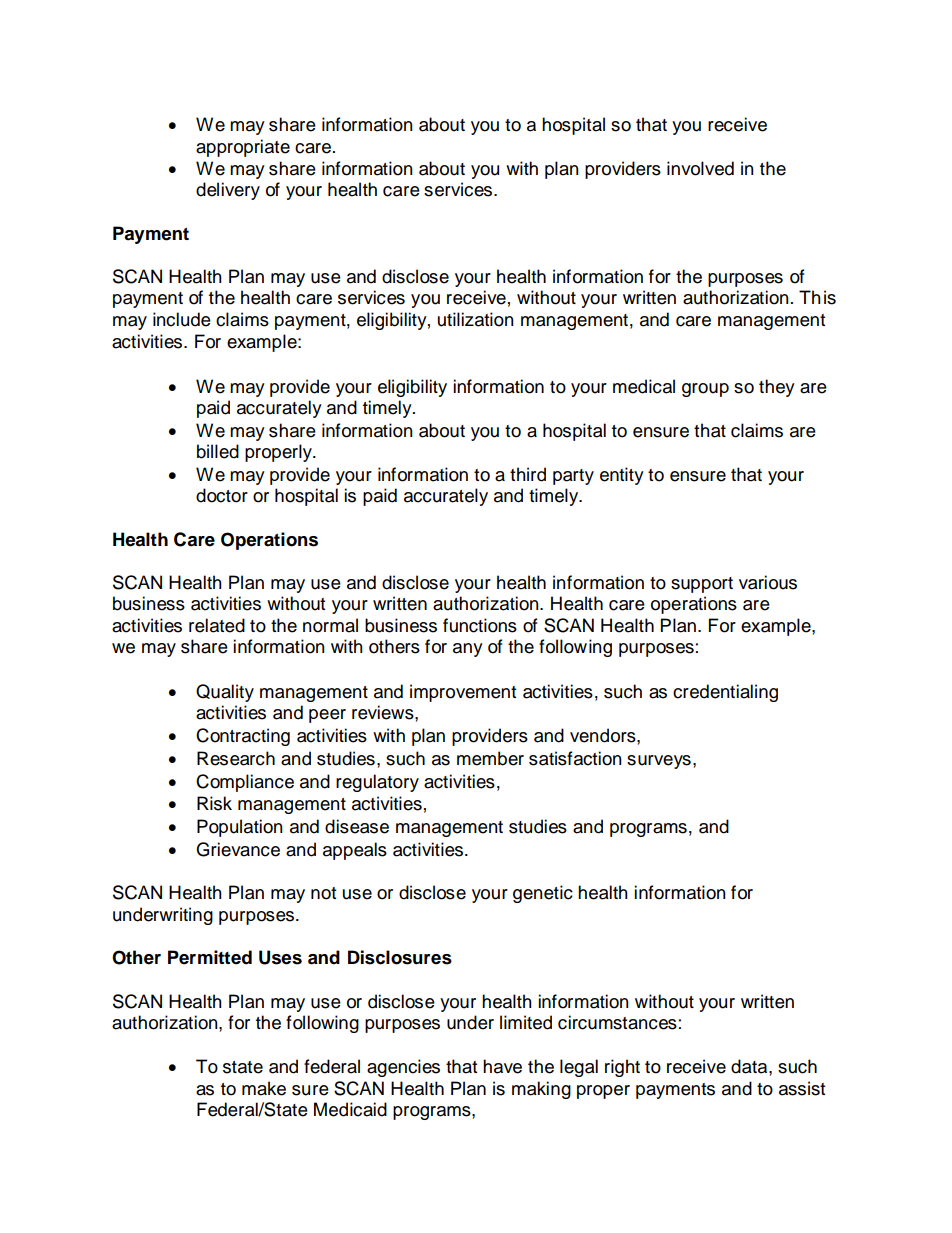 The height and width of the screenshot is (1233, 952). I want to click on data, so click(750, 1066).
